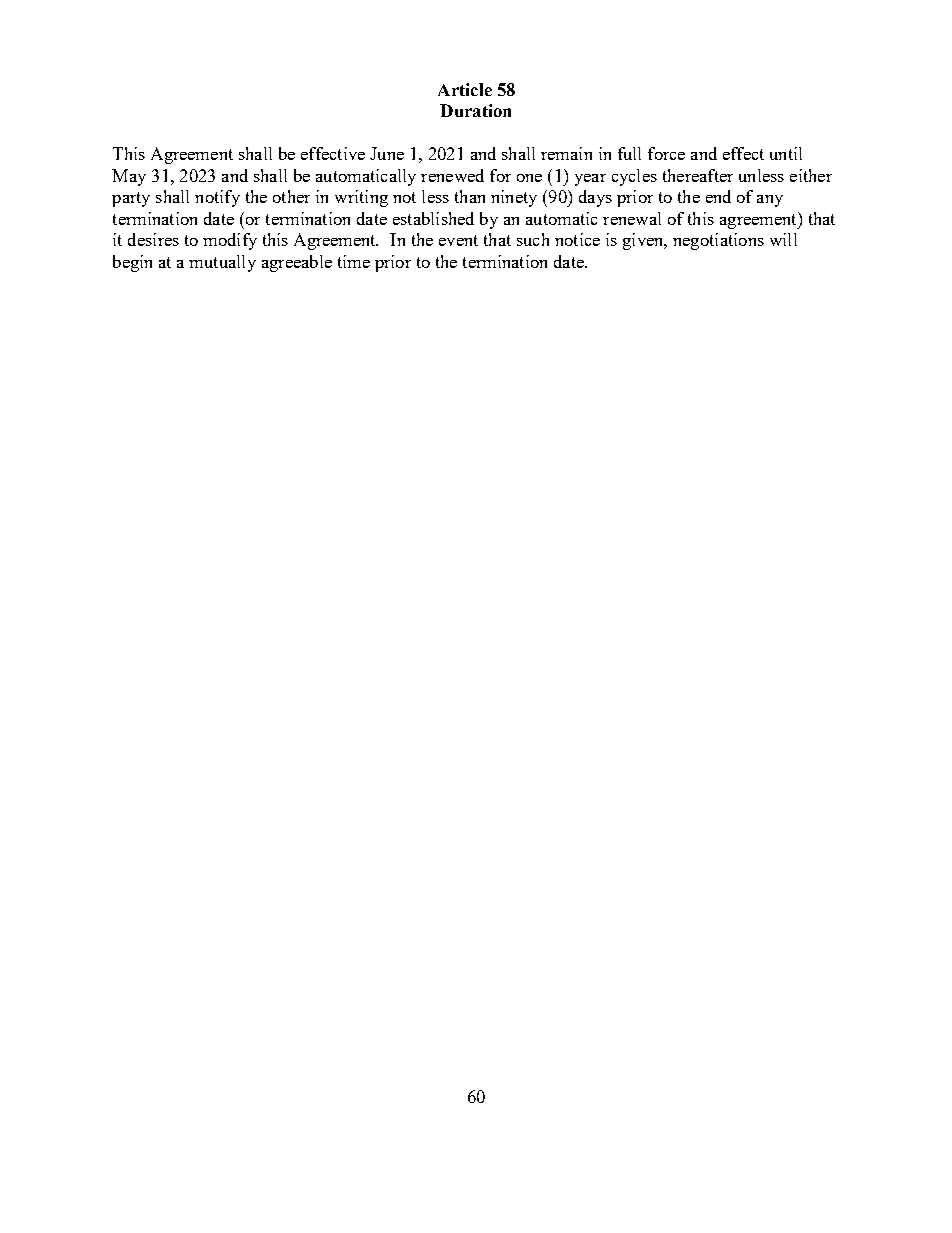 The image size is (952, 1233). I want to click on until, so click(786, 153).
